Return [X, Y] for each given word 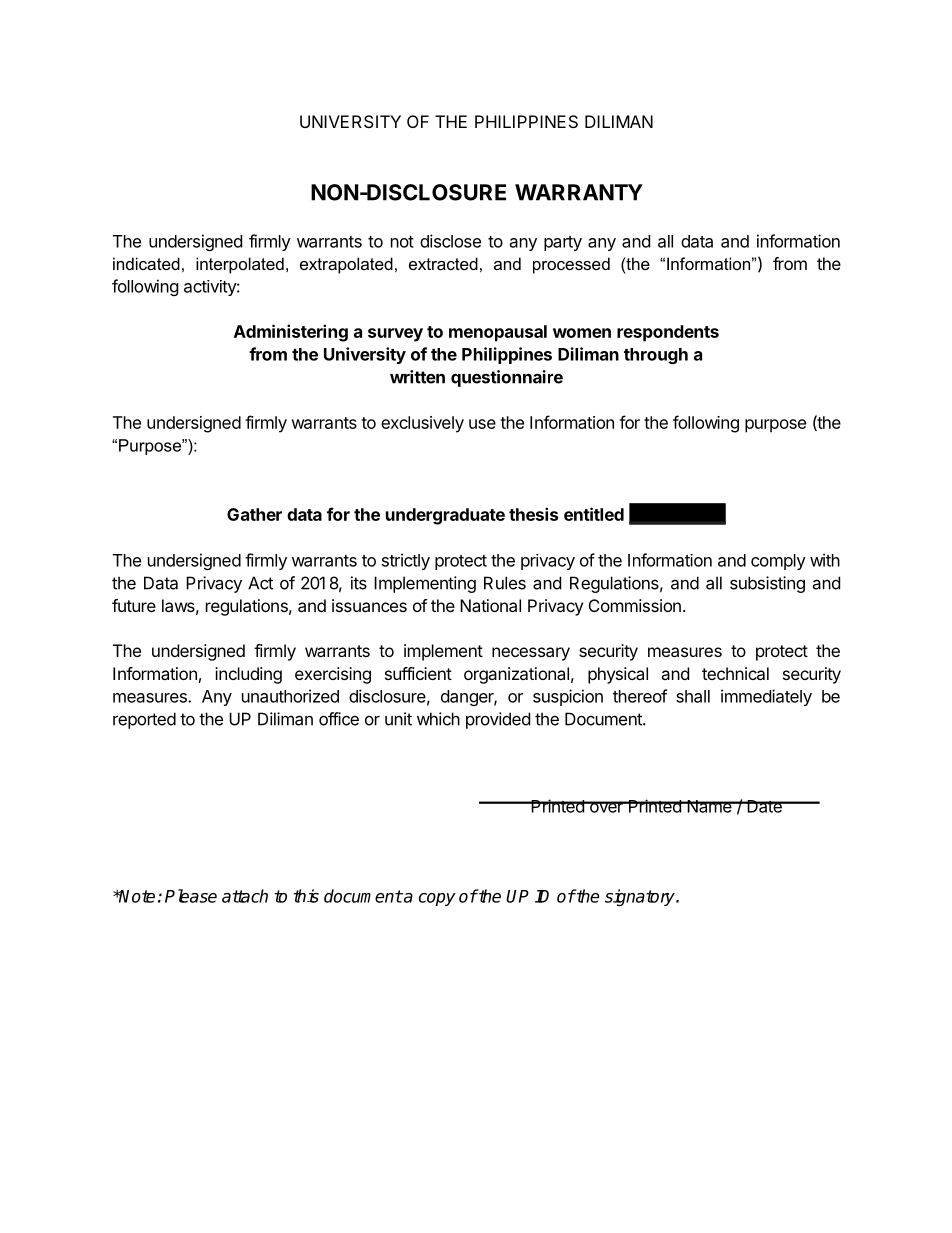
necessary [531, 654]
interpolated [240, 265]
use [482, 424]
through [656, 356]
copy [437, 899]
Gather [254, 514]
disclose [450, 241]
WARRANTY [579, 192]
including [248, 675]
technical [735, 673]
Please [191, 896]
